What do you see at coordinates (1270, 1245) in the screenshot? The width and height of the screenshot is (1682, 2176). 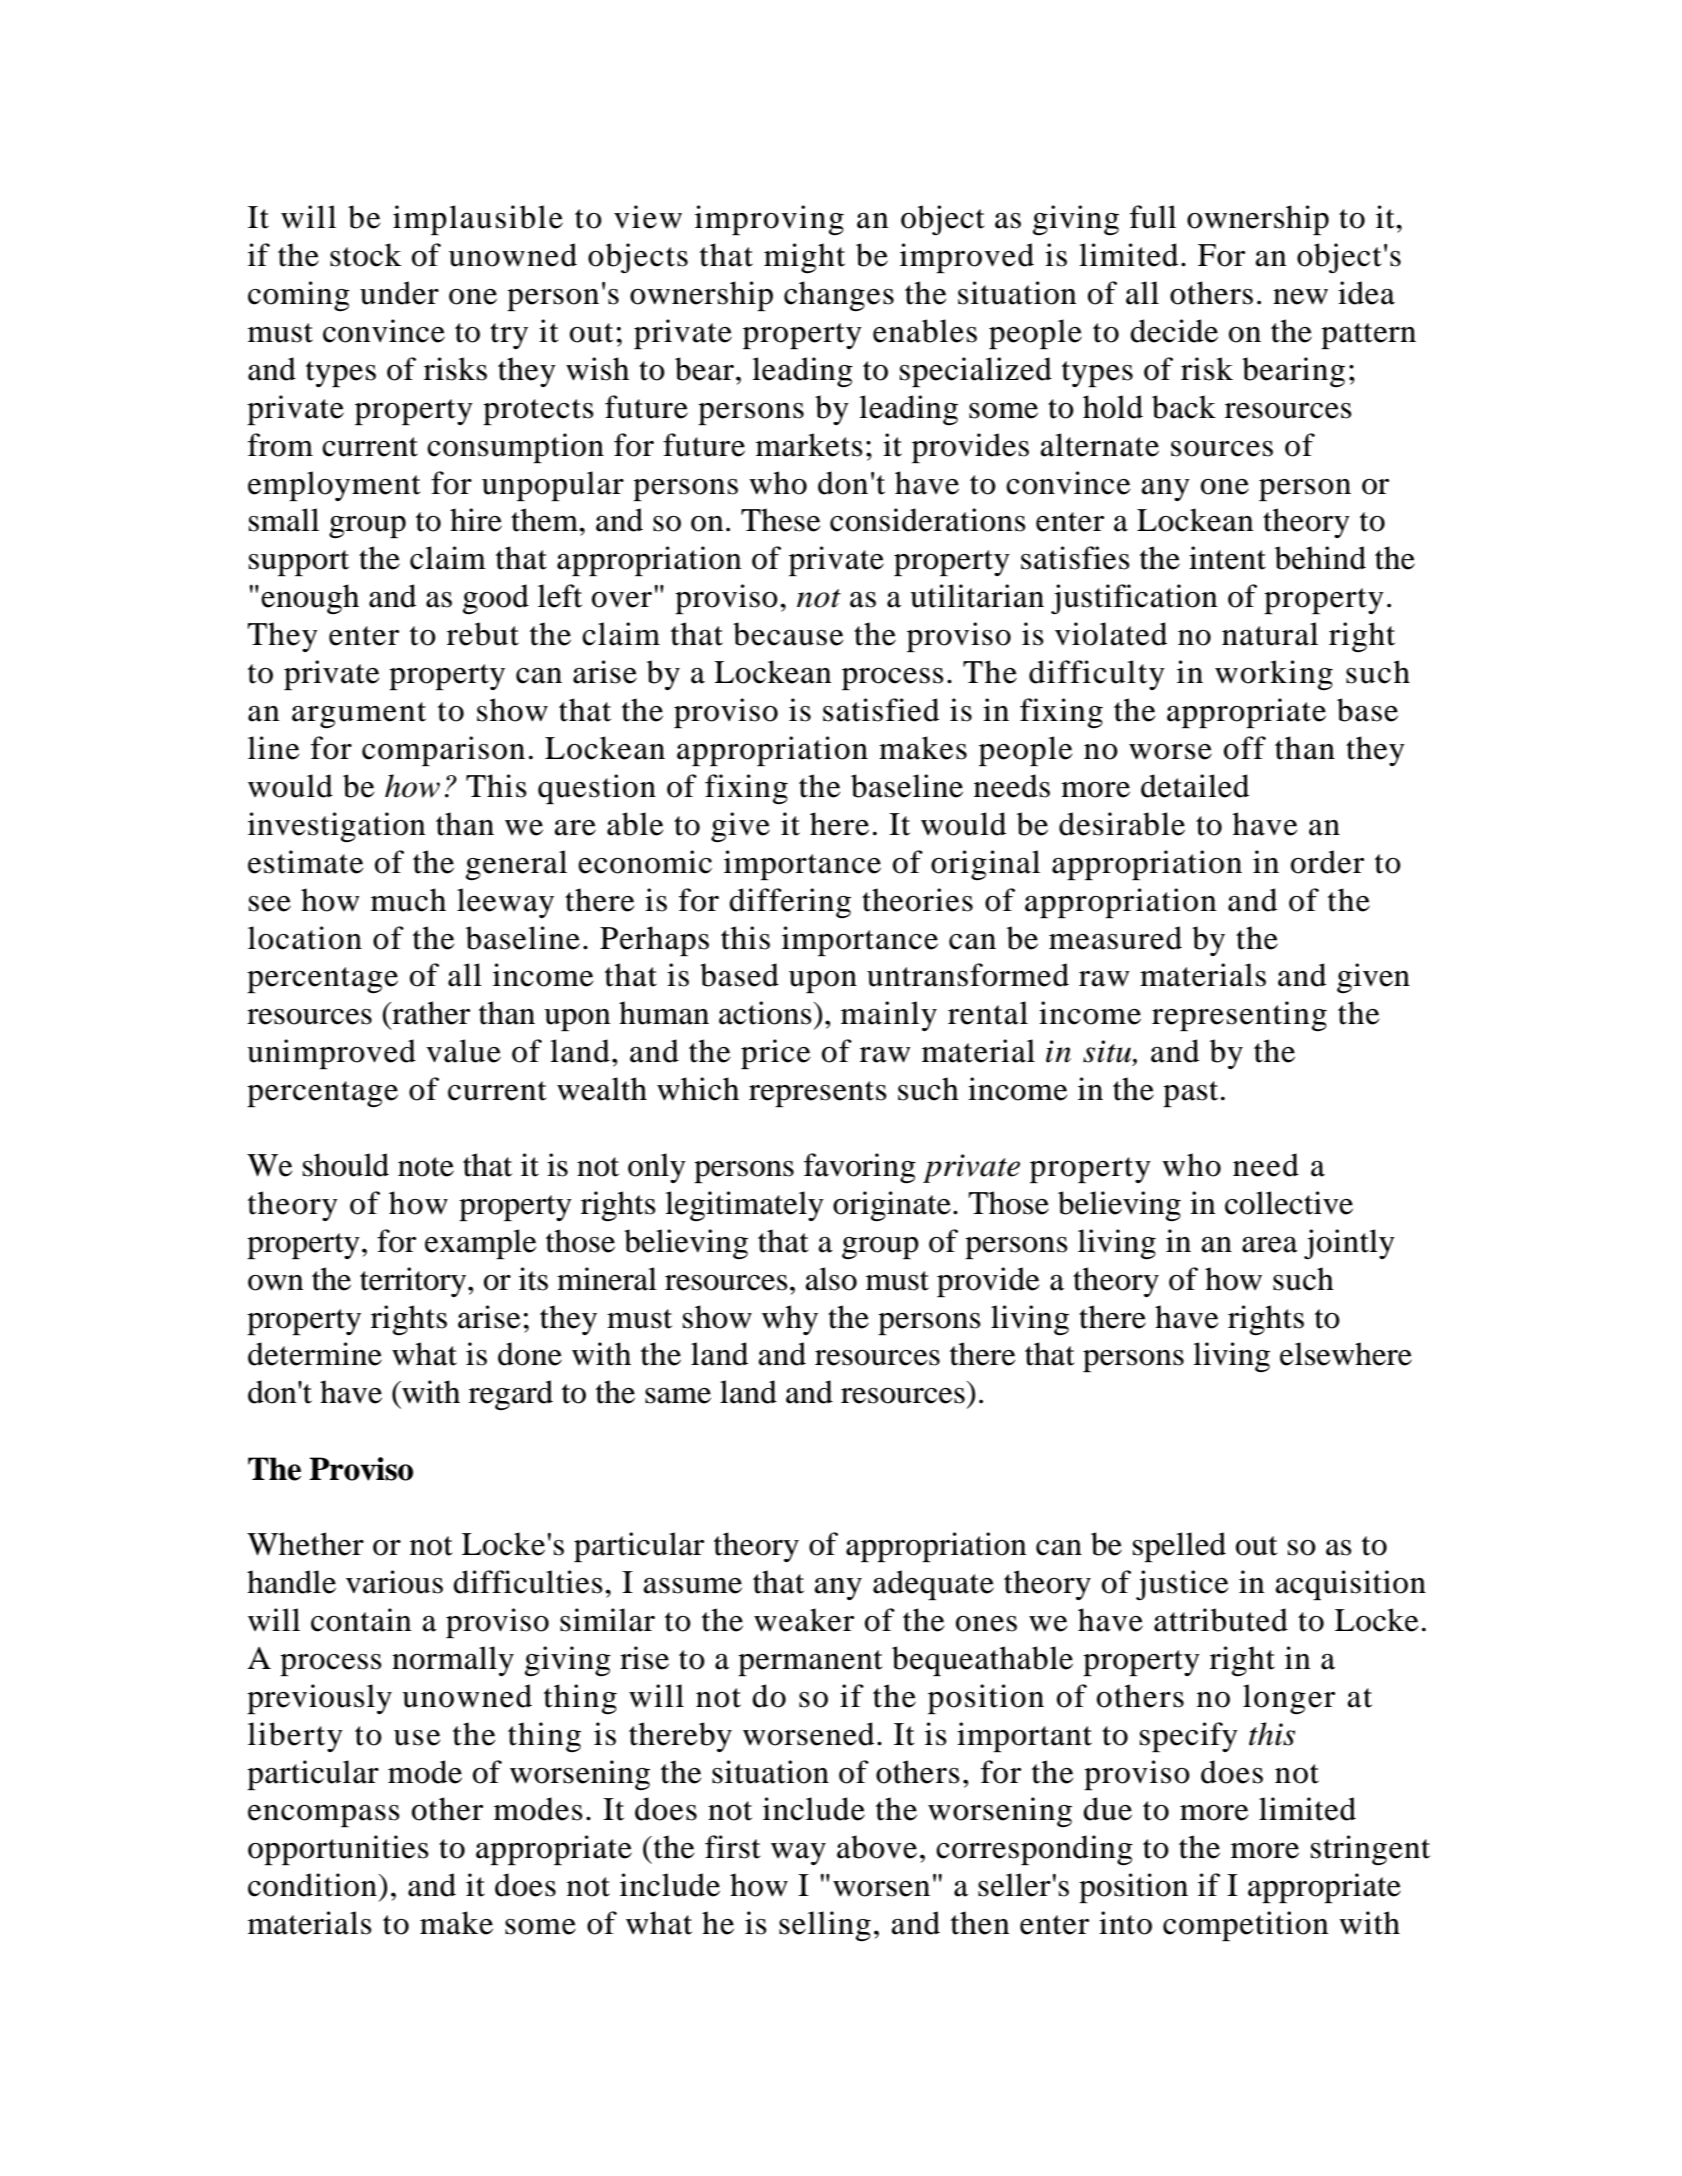 I see `area` at bounding box center [1270, 1245].
